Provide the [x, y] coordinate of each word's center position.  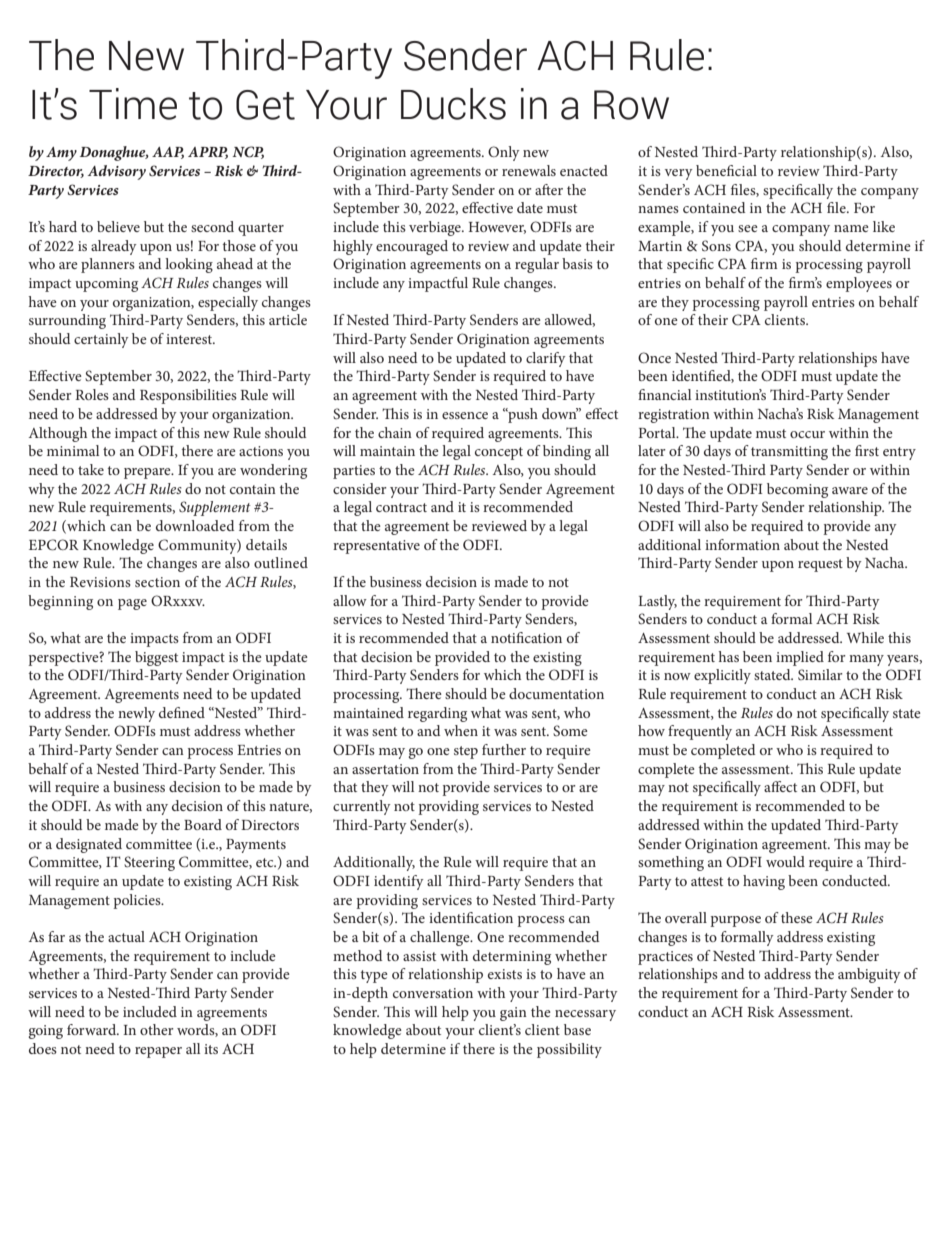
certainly [101, 340]
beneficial [726, 170]
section [157, 582]
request [820, 565]
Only [504, 153]
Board [203, 824]
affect [780, 786]
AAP [168, 153]
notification [526, 637]
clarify [546, 359]
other [157, 1029]
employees [859, 284]
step [466, 752]
